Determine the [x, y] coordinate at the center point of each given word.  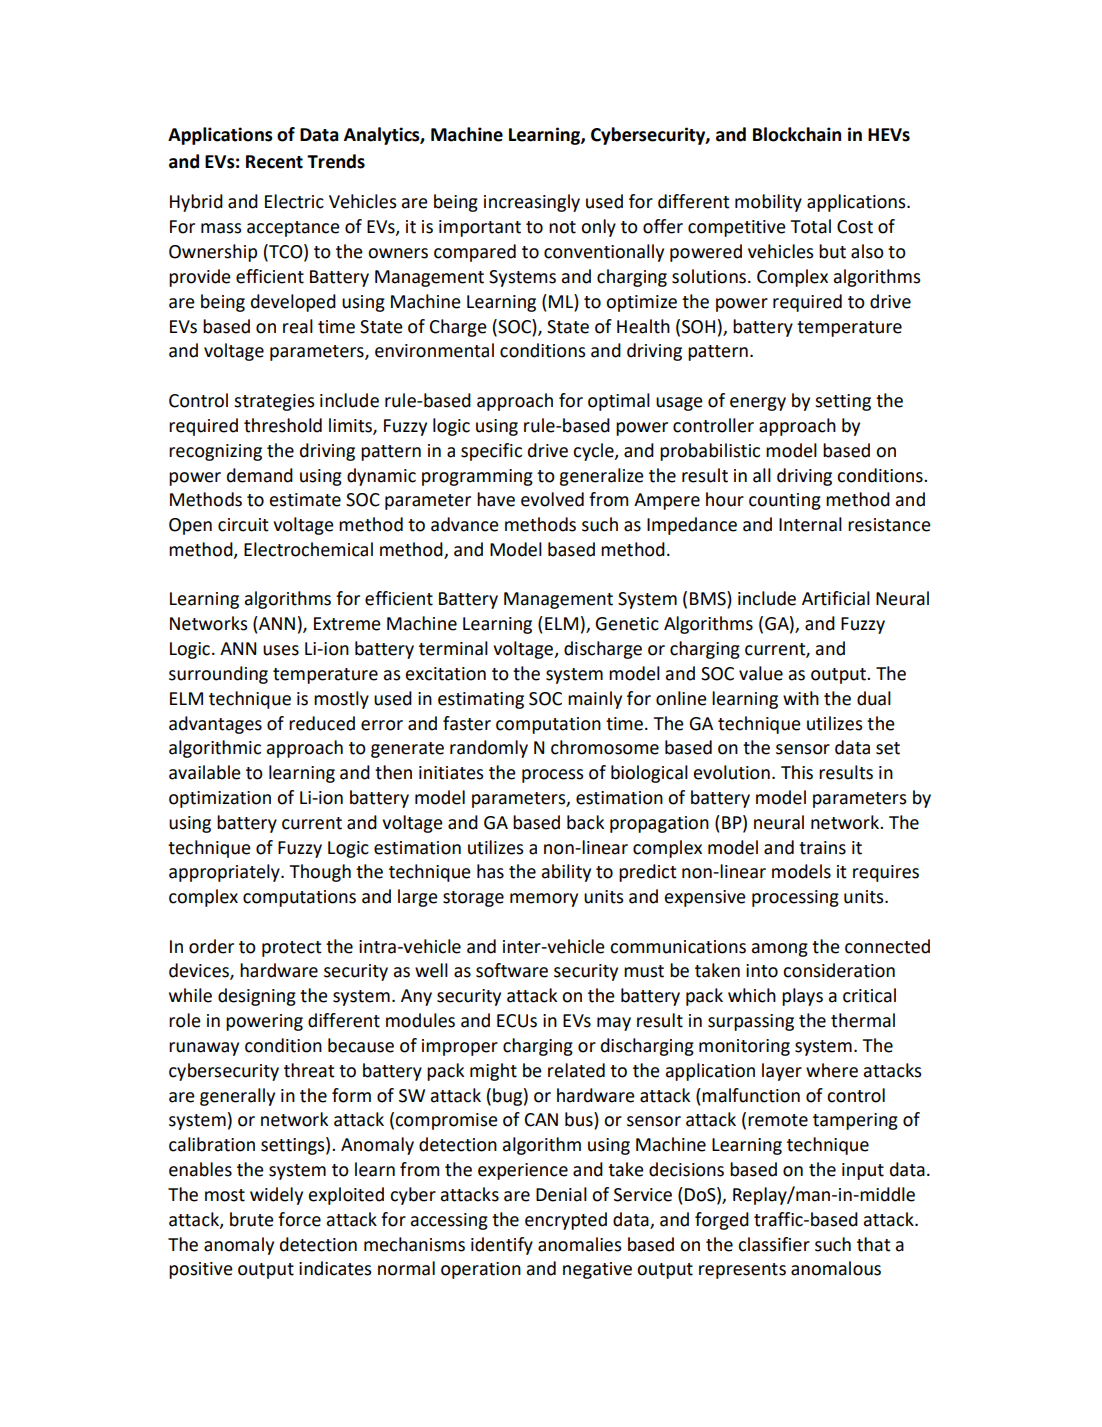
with [801, 698]
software [512, 970]
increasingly [532, 203]
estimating [481, 700]
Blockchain [797, 134]
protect [292, 949]
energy [758, 404]
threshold [283, 425]
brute [252, 1219]
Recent [274, 162]
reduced [322, 723]
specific [491, 452]
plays [802, 997]
